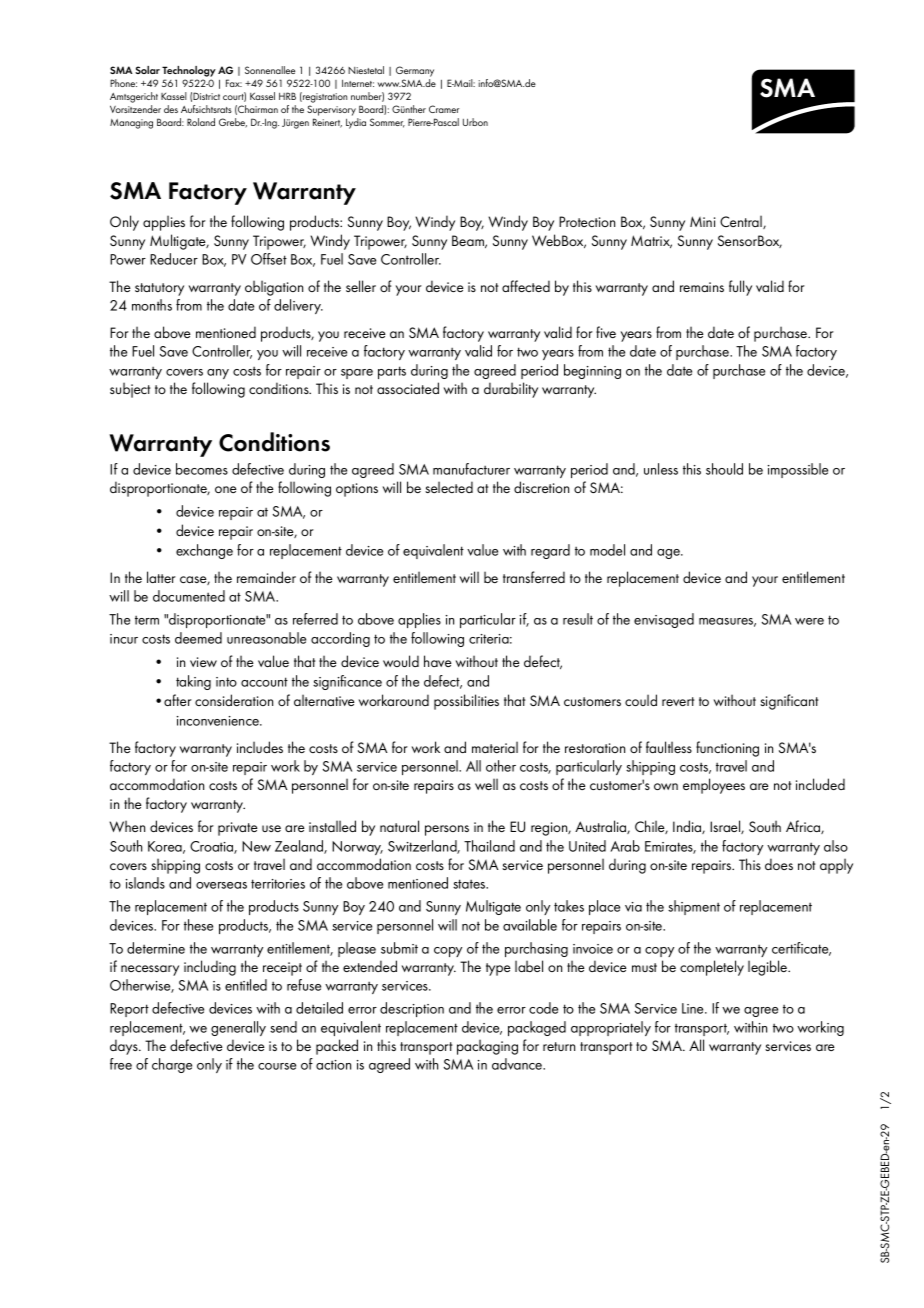 The width and height of the screenshot is (924, 1308). What do you see at coordinates (526, 286) in the screenshot?
I see `affected` at bounding box center [526, 286].
